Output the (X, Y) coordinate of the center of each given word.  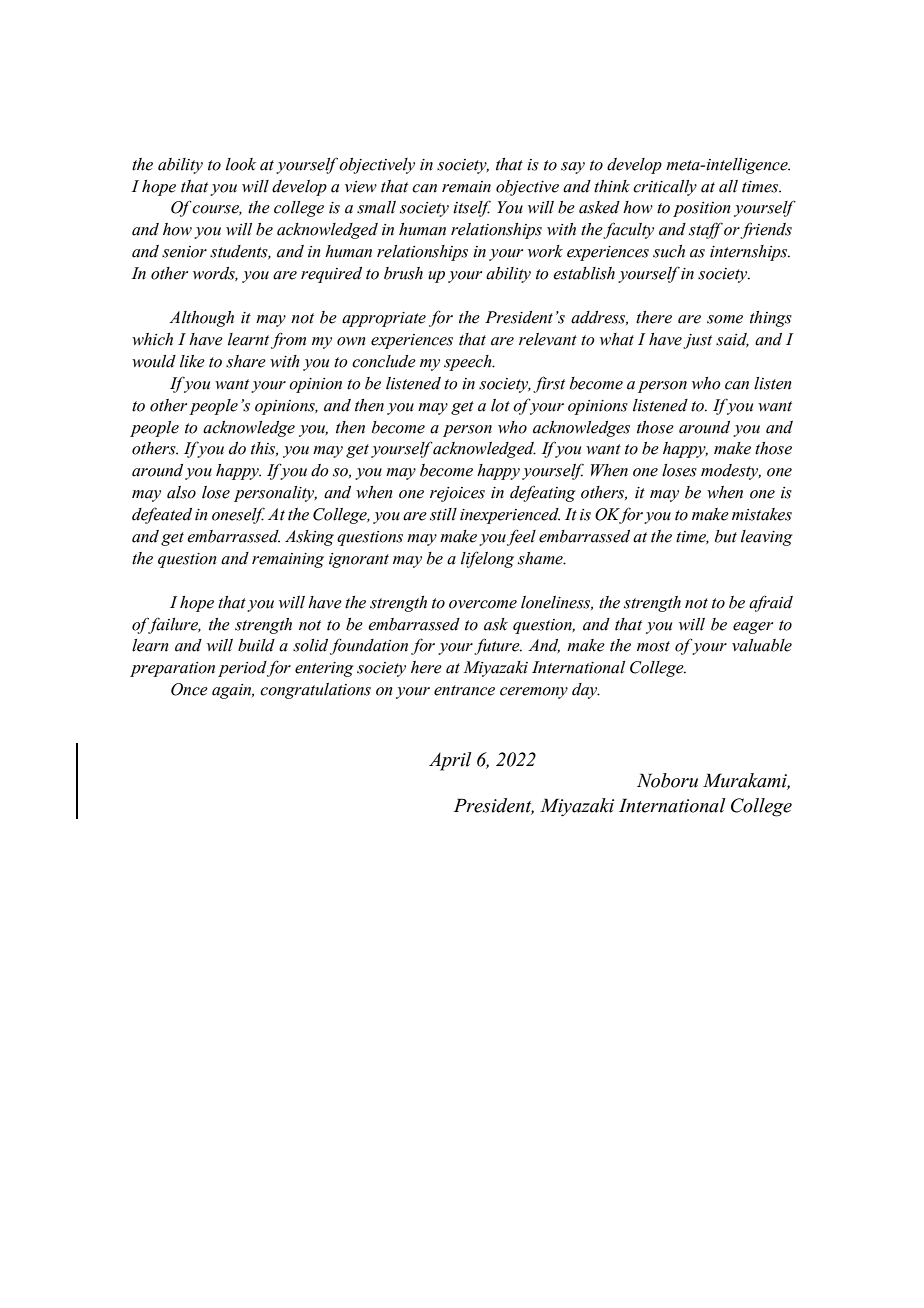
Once (189, 689)
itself (472, 208)
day (586, 691)
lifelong (487, 559)
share (246, 361)
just (697, 341)
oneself (238, 515)
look (241, 164)
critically (665, 188)
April (450, 761)
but (726, 536)
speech (469, 363)
